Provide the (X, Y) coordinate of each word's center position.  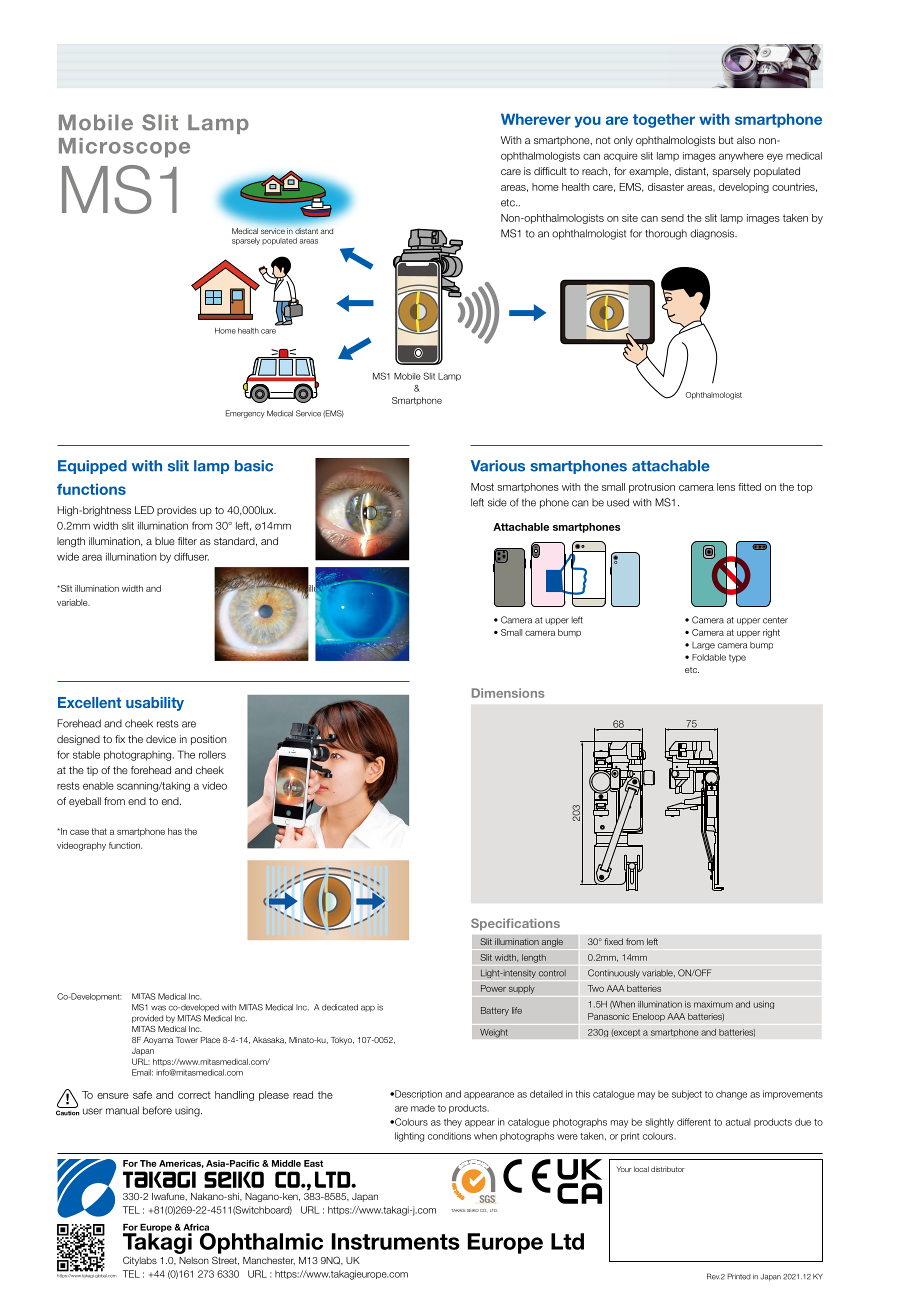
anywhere (741, 157)
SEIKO (473, 1210)
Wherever (536, 119)
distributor (668, 1169)
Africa (196, 1227)
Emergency (245, 414)
